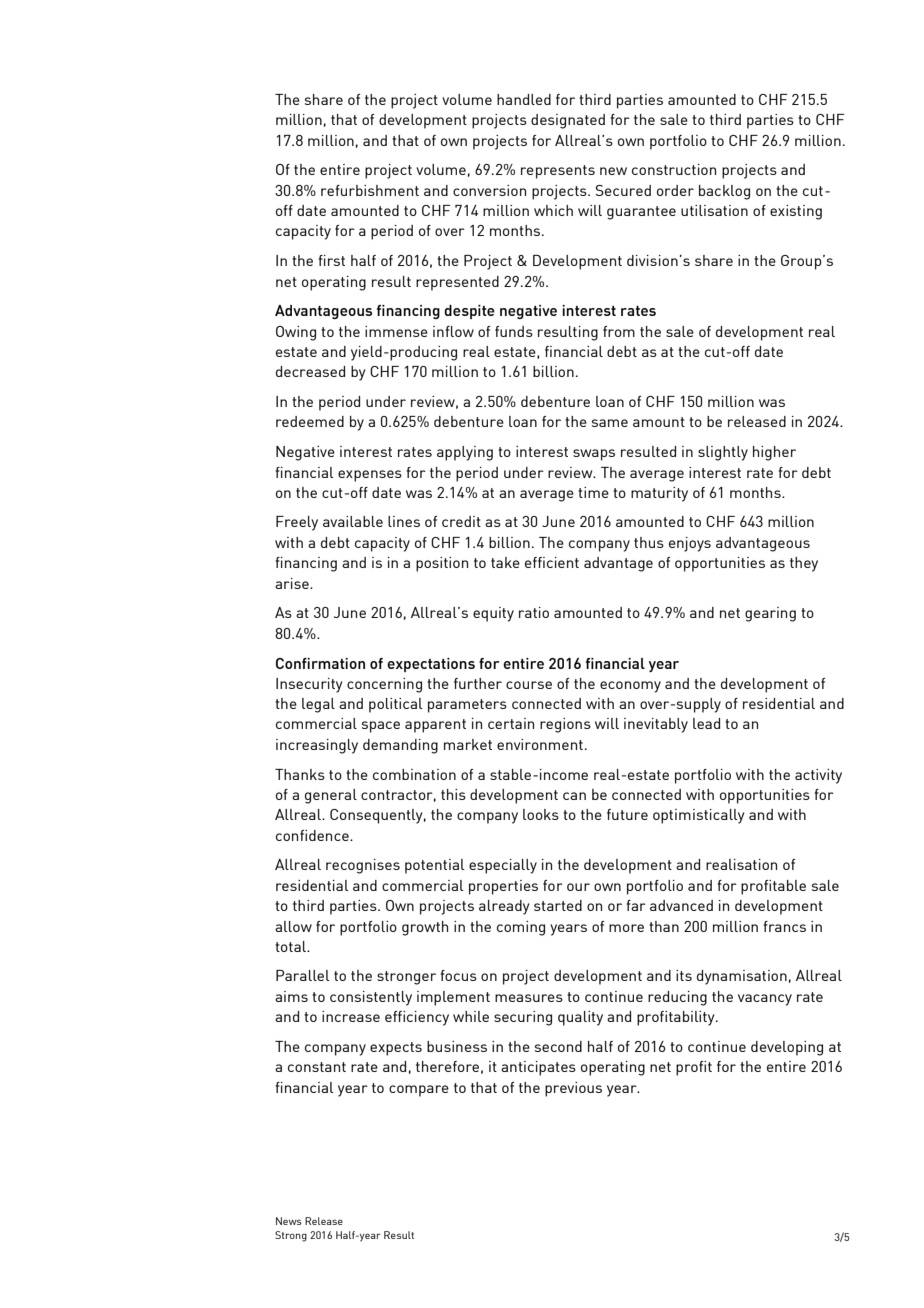 The height and width of the screenshot is (1308, 924). I want to click on refurbishment, so click(370, 190).
